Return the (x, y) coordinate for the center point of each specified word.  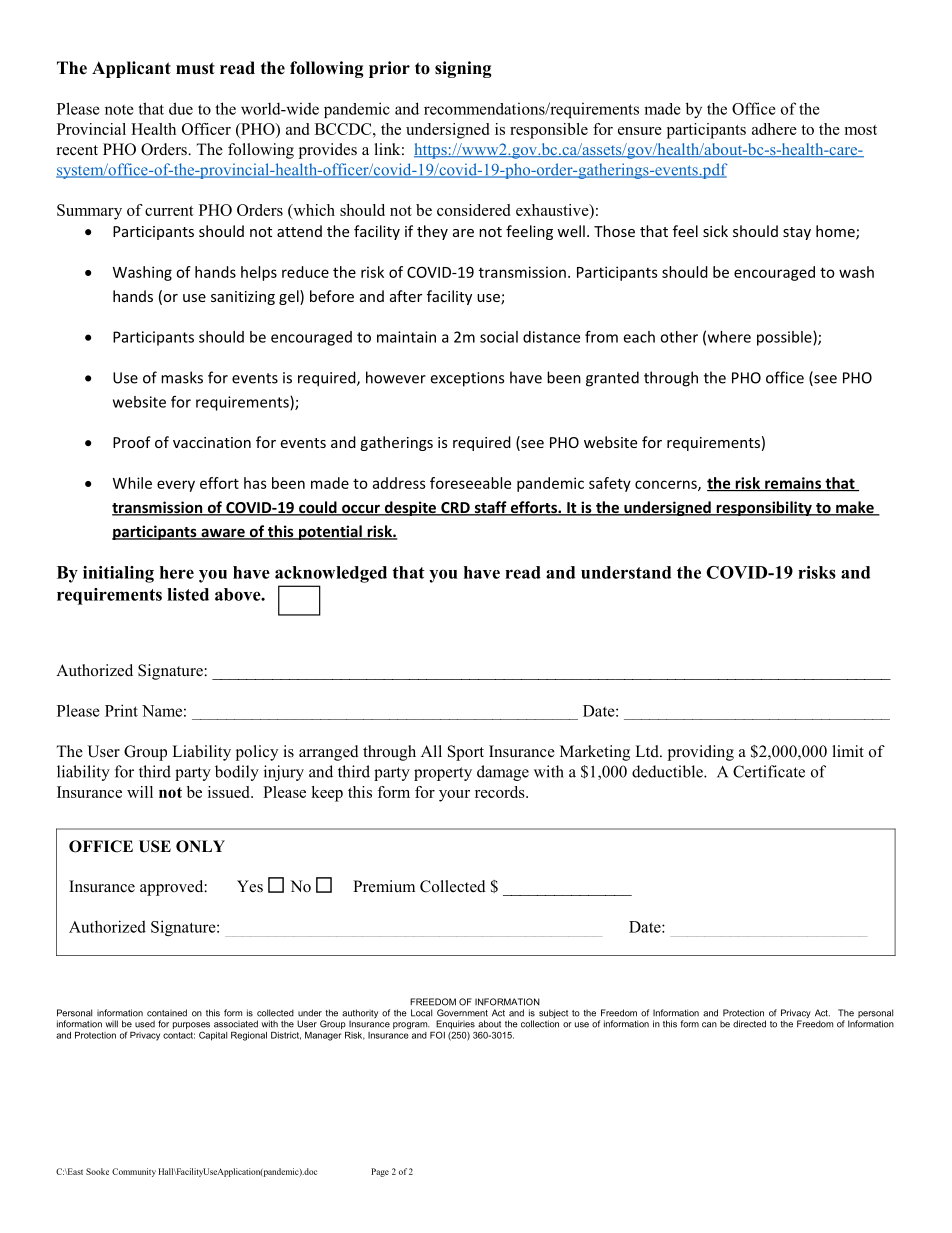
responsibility (764, 508)
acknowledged (331, 574)
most (861, 130)
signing (463, 69)
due (181, 108)
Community (134, 1172)
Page (380, 1172)
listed (188, 594)
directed (749, 1024)
